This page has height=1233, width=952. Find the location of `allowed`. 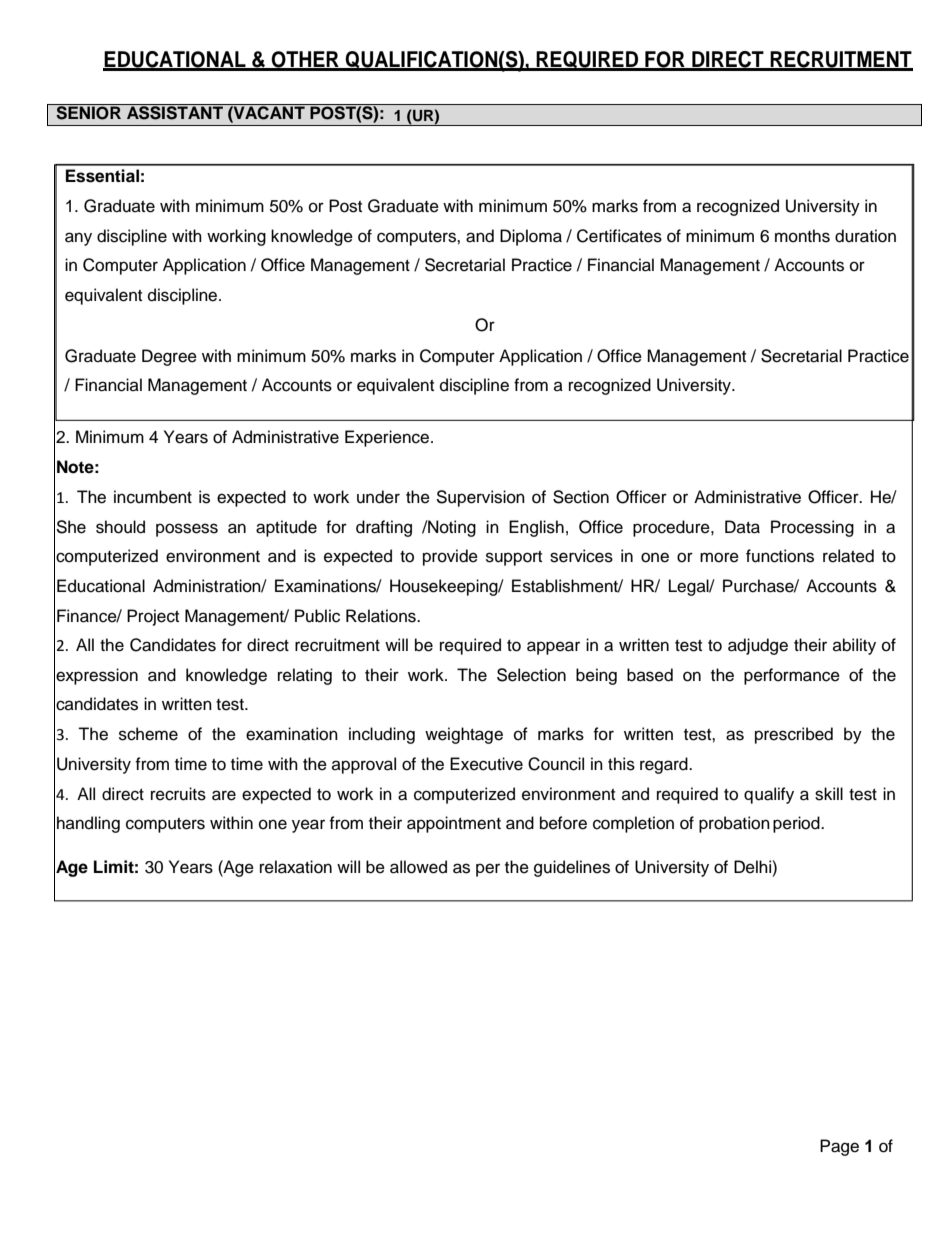

allowed is located at coordinates (418, 867).
